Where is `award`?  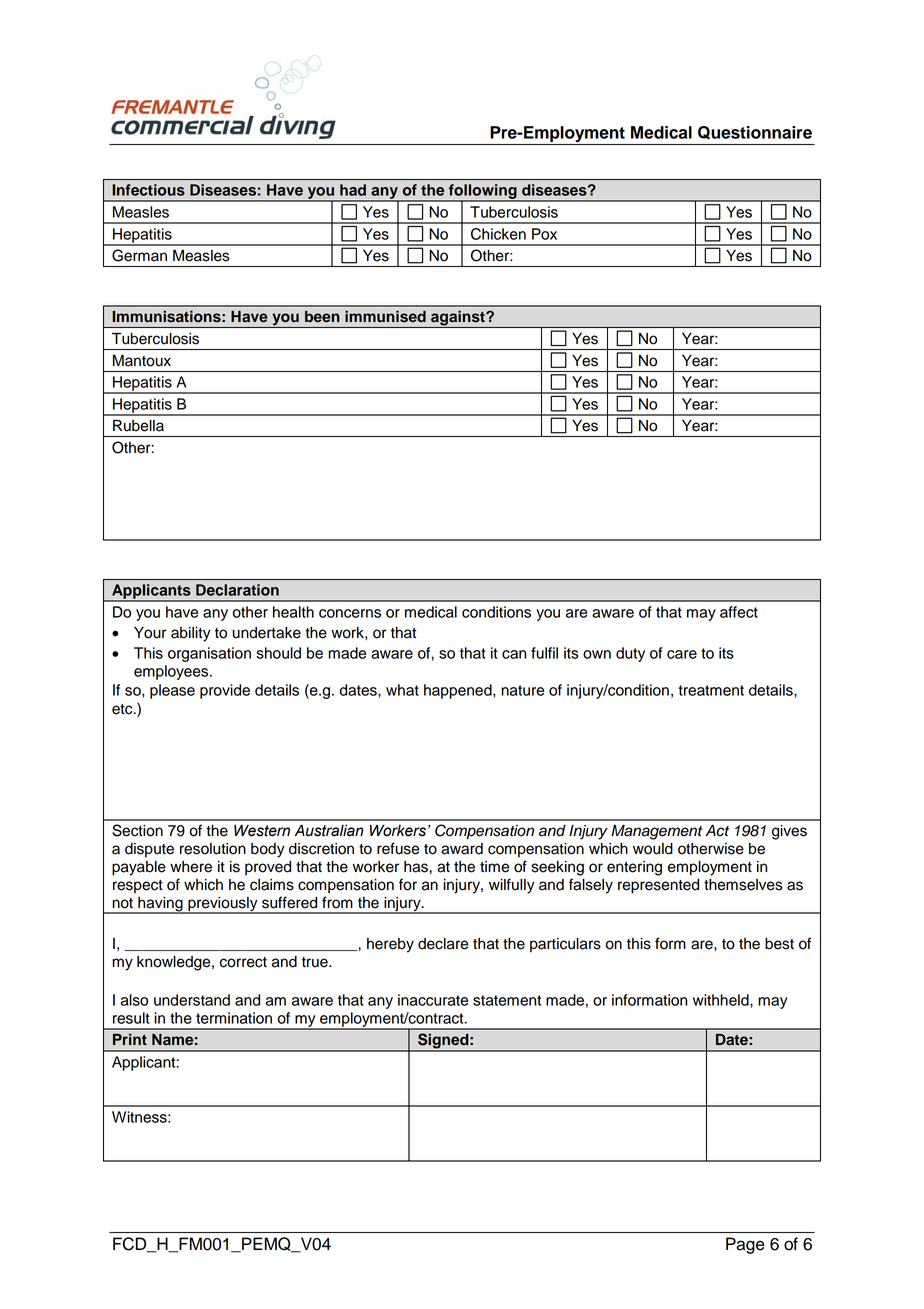
award is located at coordinates (462, 849).
